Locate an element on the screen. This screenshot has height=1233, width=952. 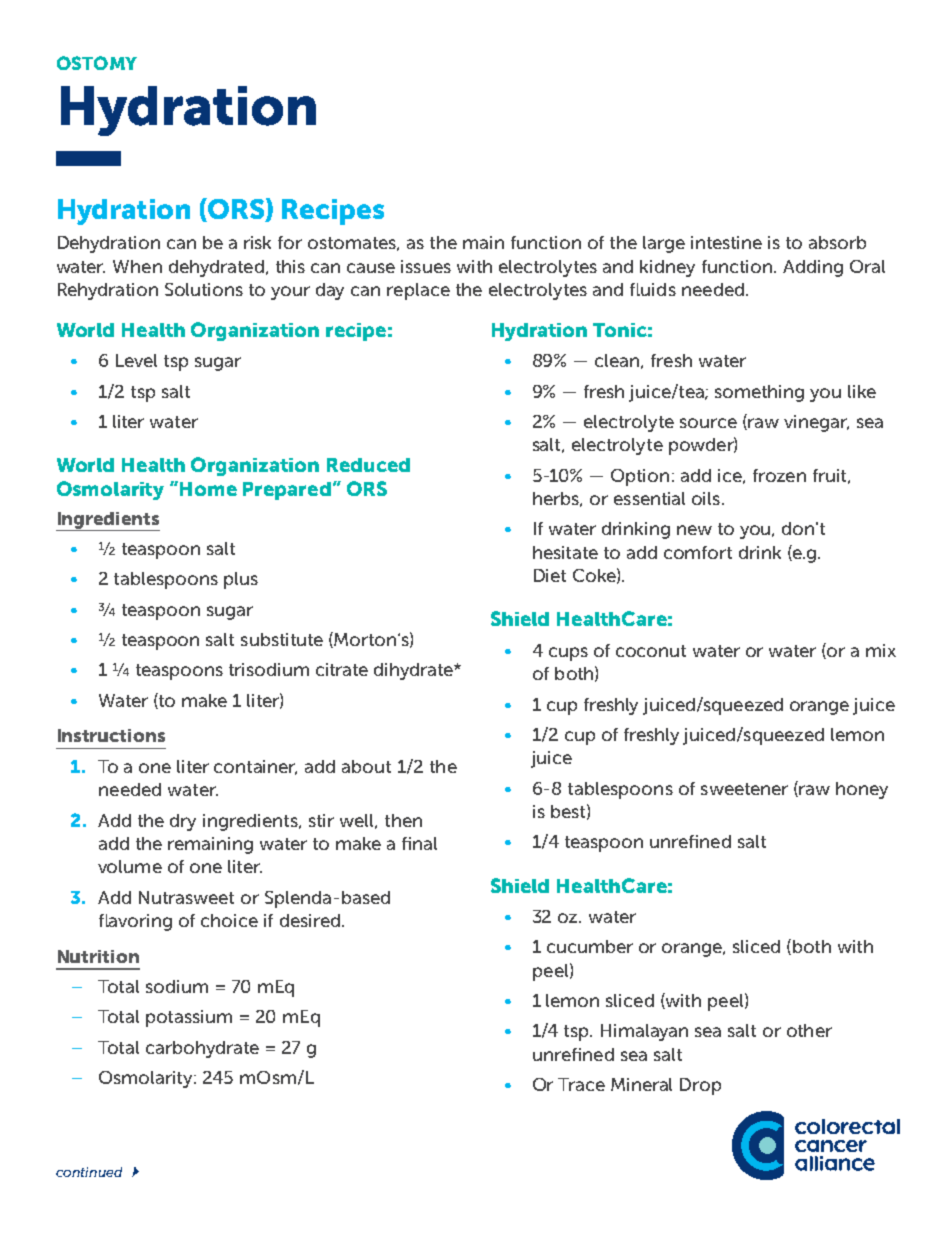
replace is located at coordinates (418, 291).
